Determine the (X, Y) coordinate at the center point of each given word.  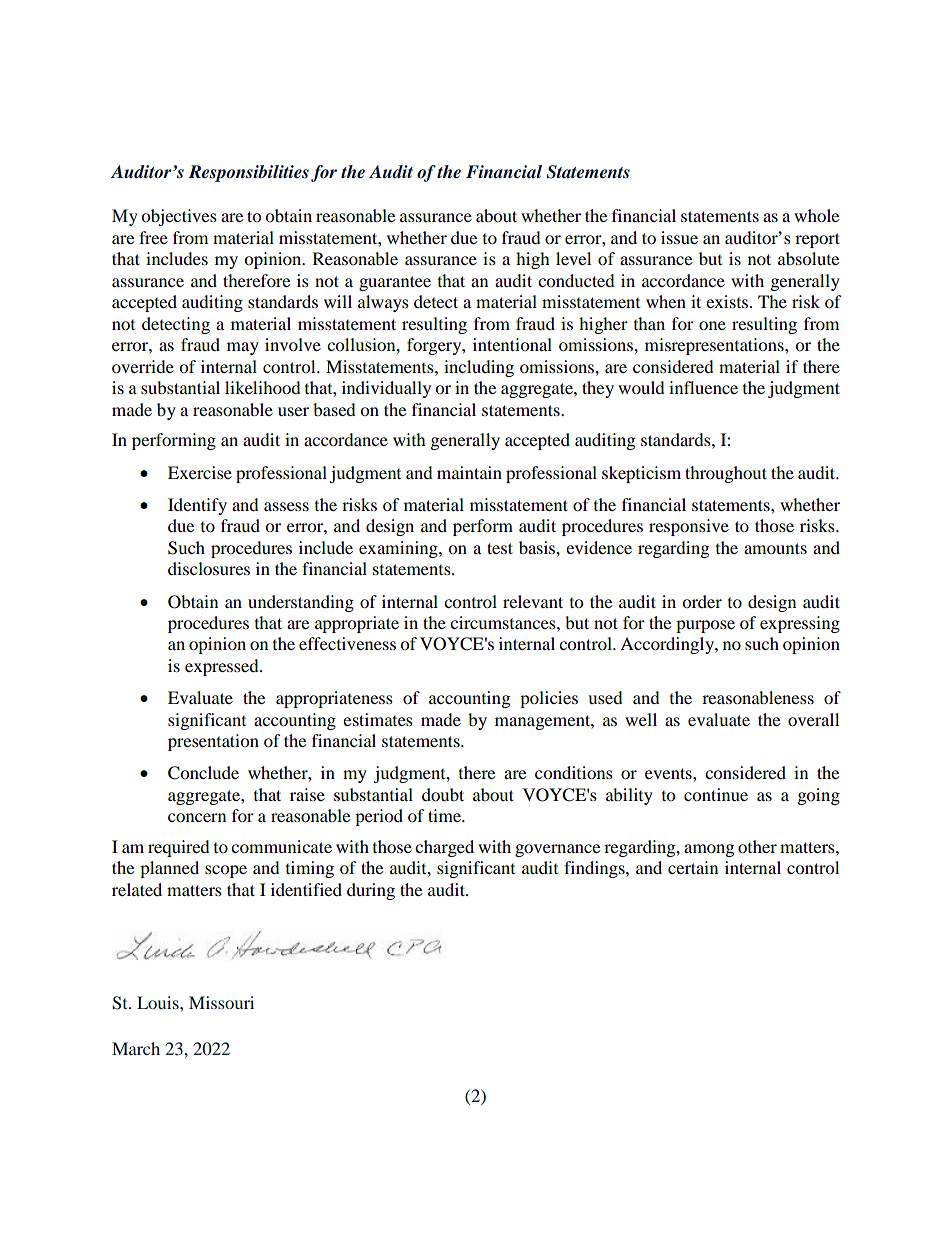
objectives (179, 217)
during (371, 891)
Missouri (221, 1002)
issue (679, 237)
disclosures (209, 568)
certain (693, 867)
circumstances (504, 622)
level (573, 258)
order (702, 601)
